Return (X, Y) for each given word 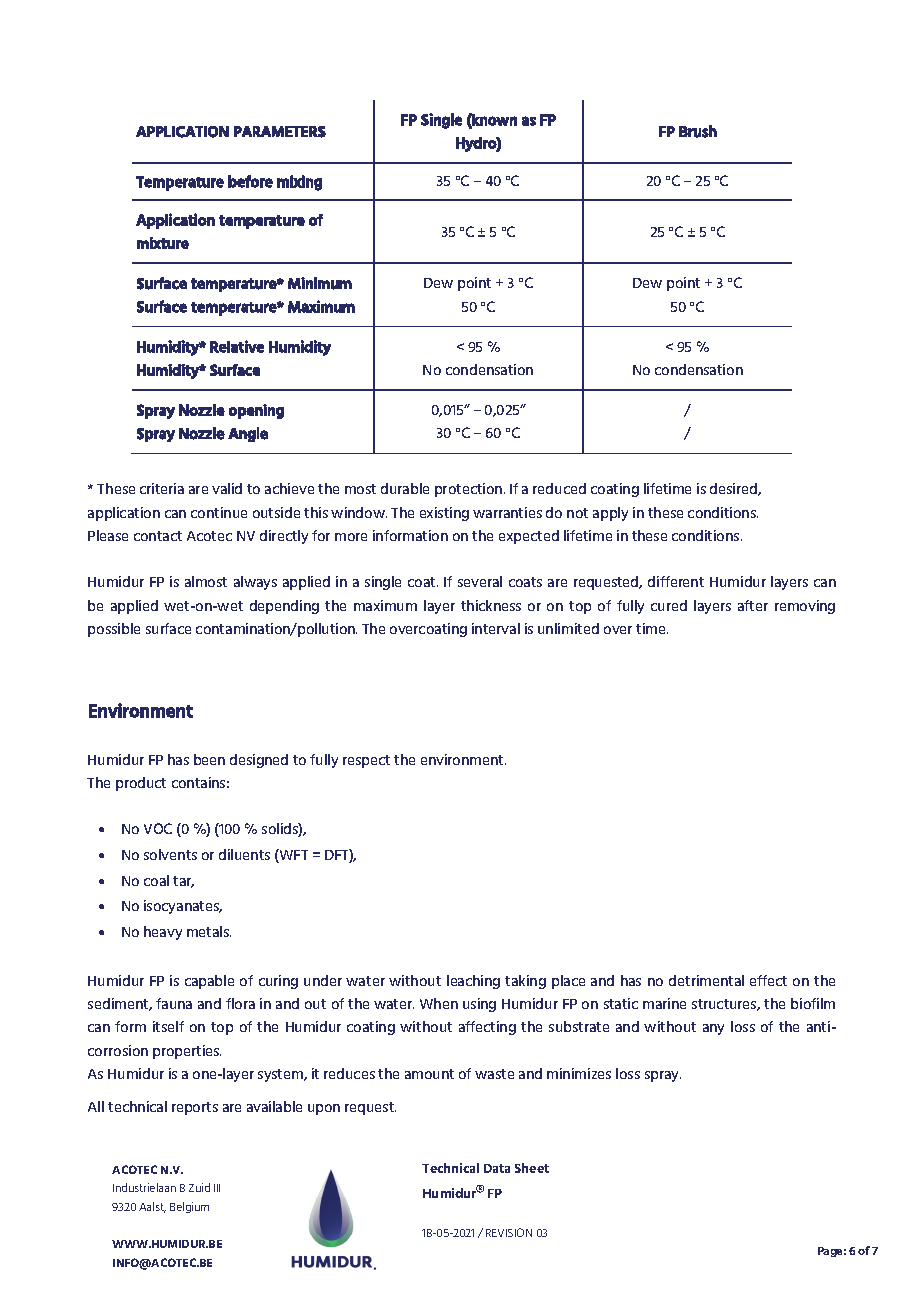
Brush (698, 131)
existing (444, 514)
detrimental (706, 980)
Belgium (189, 1207)
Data (497, 1168)
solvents (170, 854)
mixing (299, 183)
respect (366, 761)
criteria (162, 488)
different (676, 581)
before (250, 181)
